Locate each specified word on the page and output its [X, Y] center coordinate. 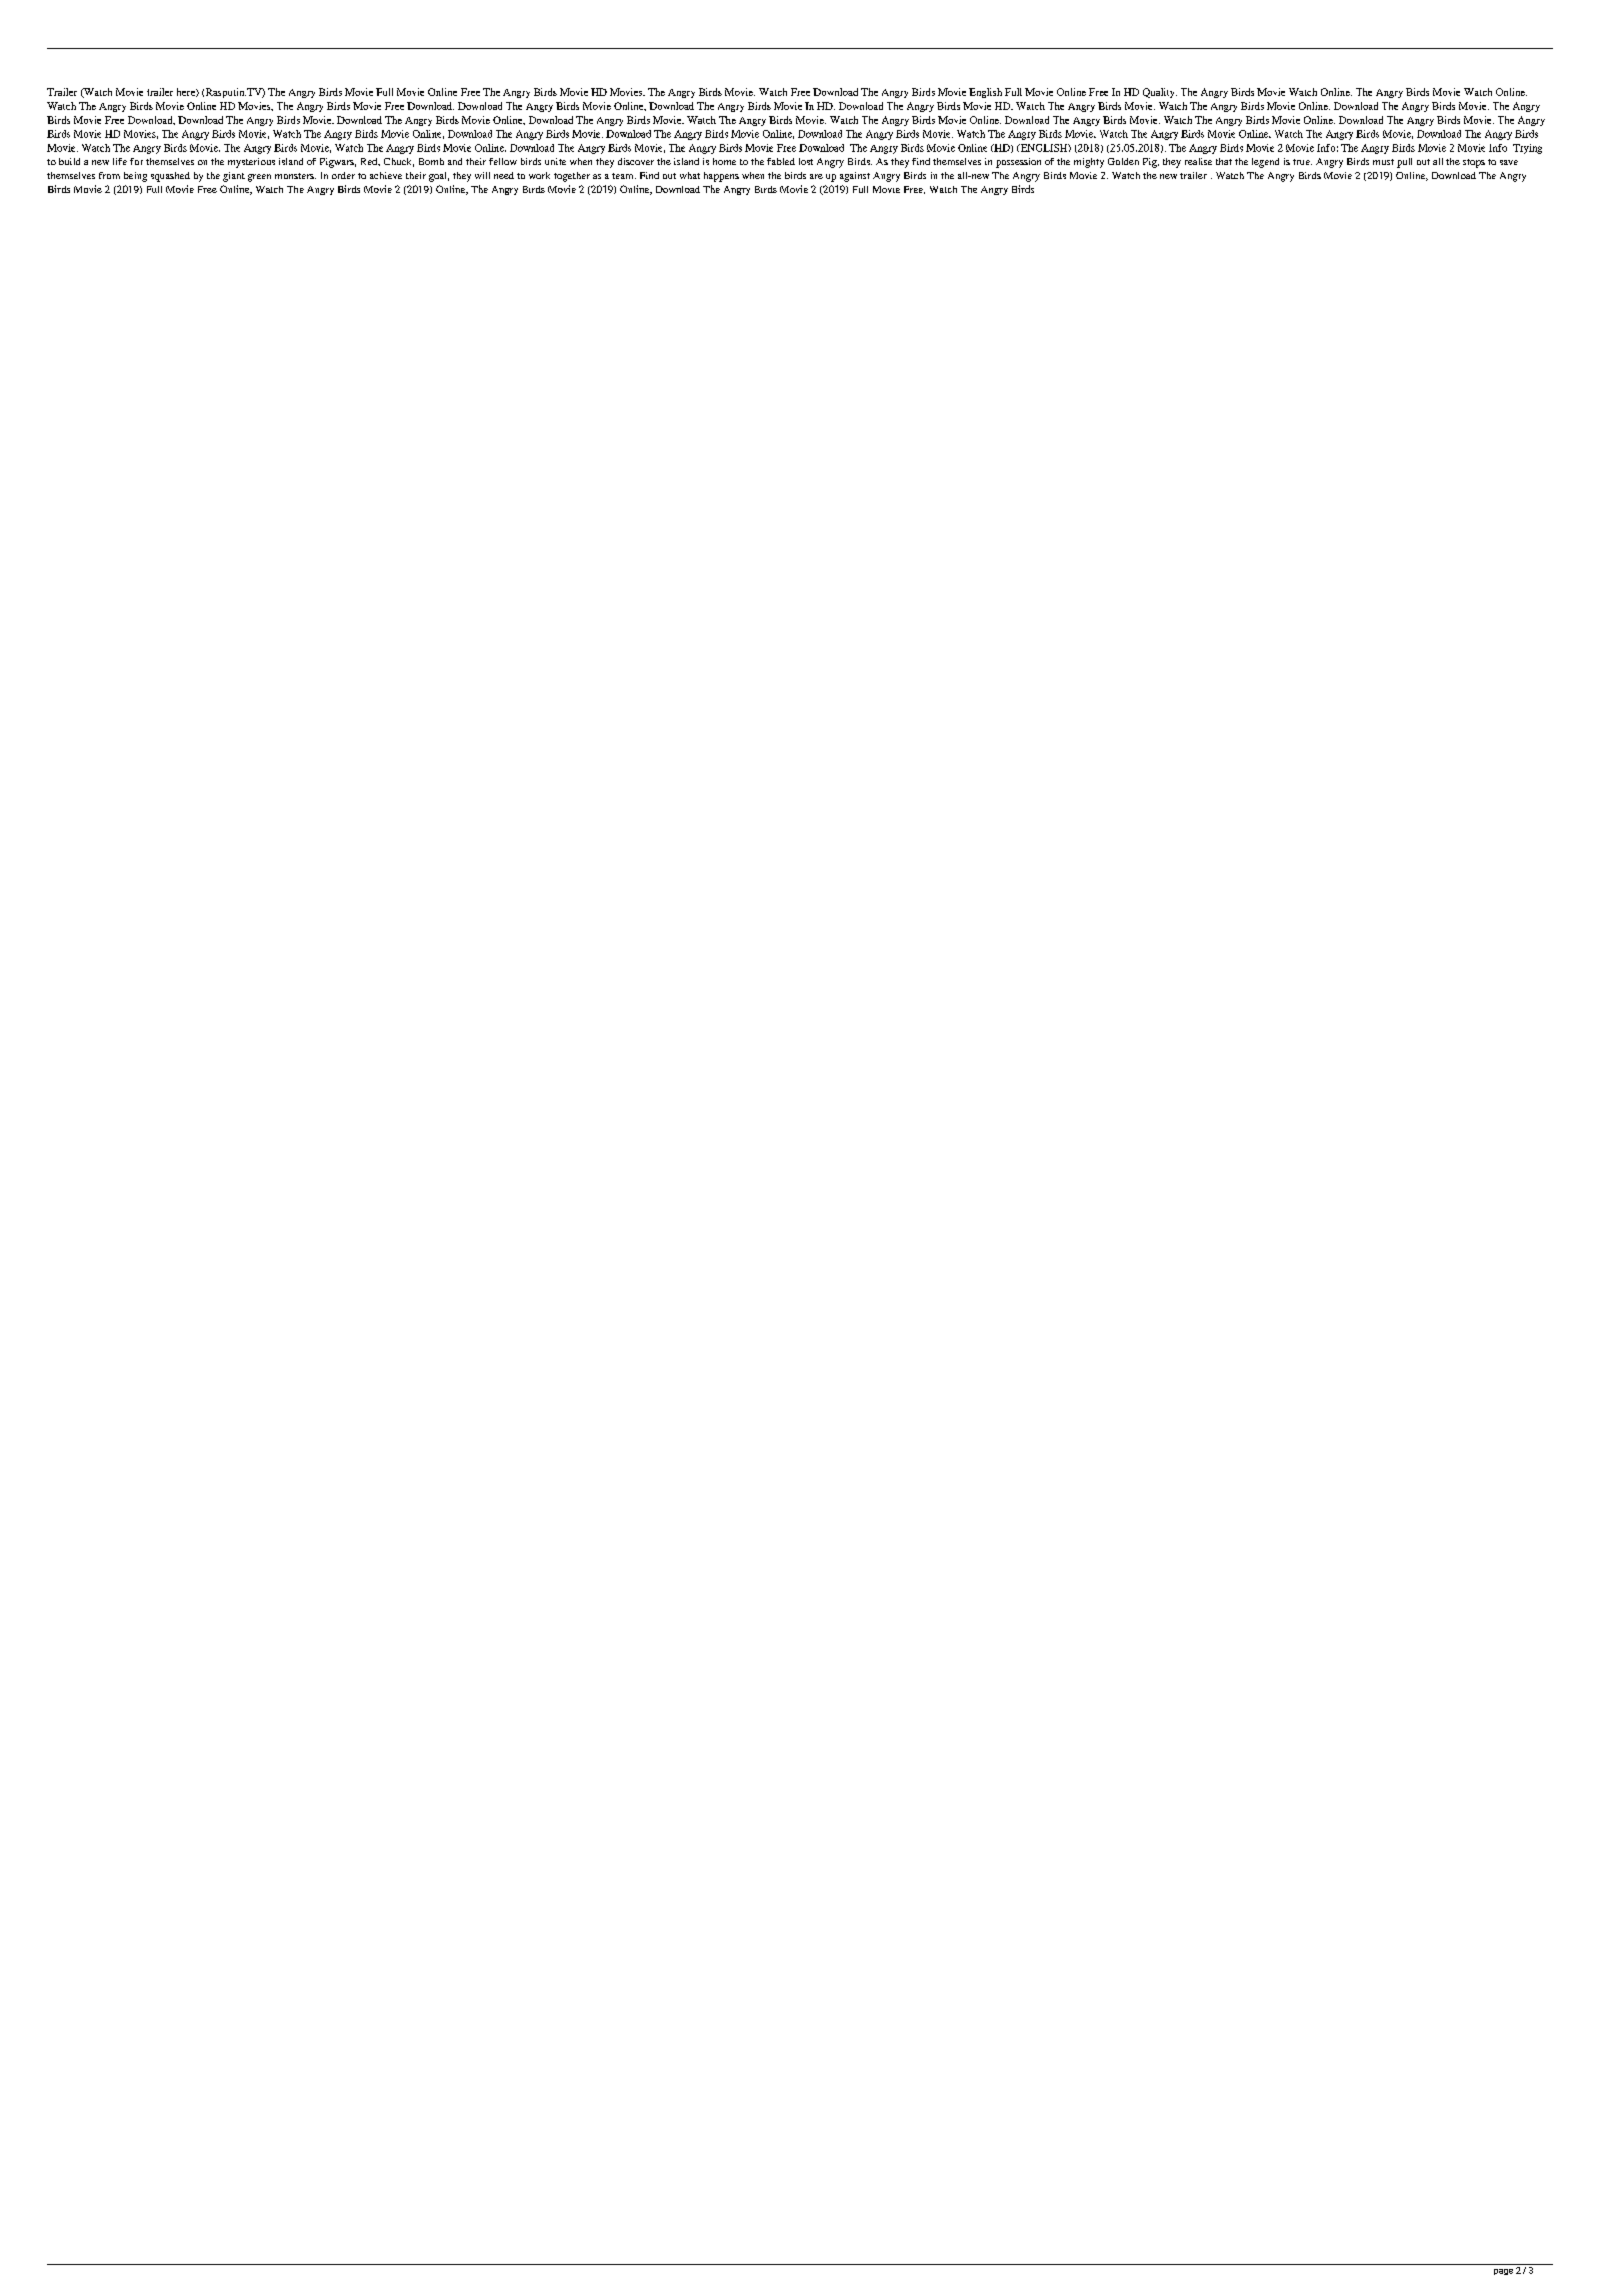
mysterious [251, 163]
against [855, 177]
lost [806, 161]
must [1383, 162]
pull [1404, 163]
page [1503, 2272]
